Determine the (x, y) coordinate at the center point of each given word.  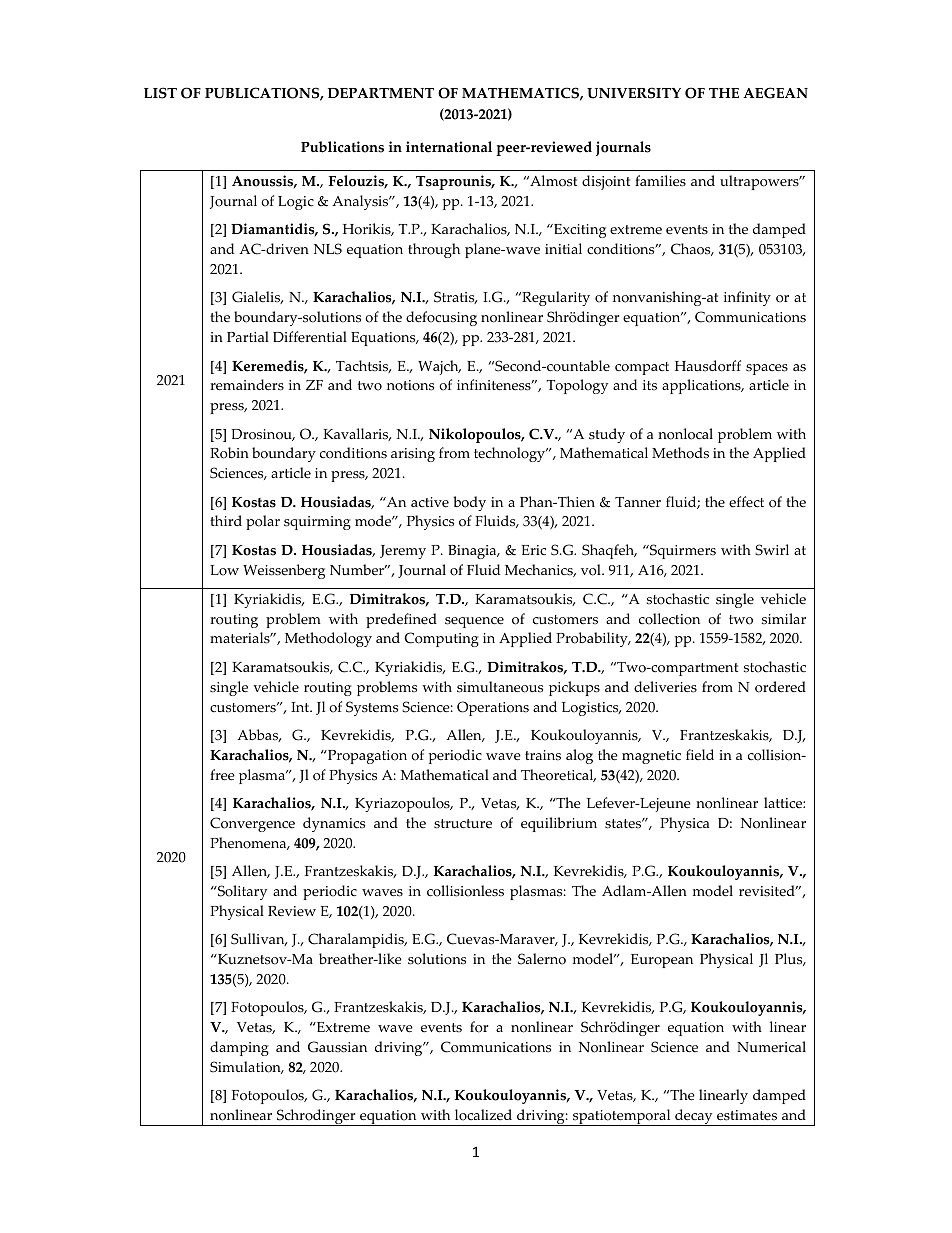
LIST (160, 93)
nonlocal (685, 434)
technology (511, 454)
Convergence (252, 824)
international (449, 147)
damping (239, 1048)
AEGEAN (775, 93)
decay (694, 1117)
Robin (229, 453)
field (700, 755)
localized (483, 1115)
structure (463, 824)
